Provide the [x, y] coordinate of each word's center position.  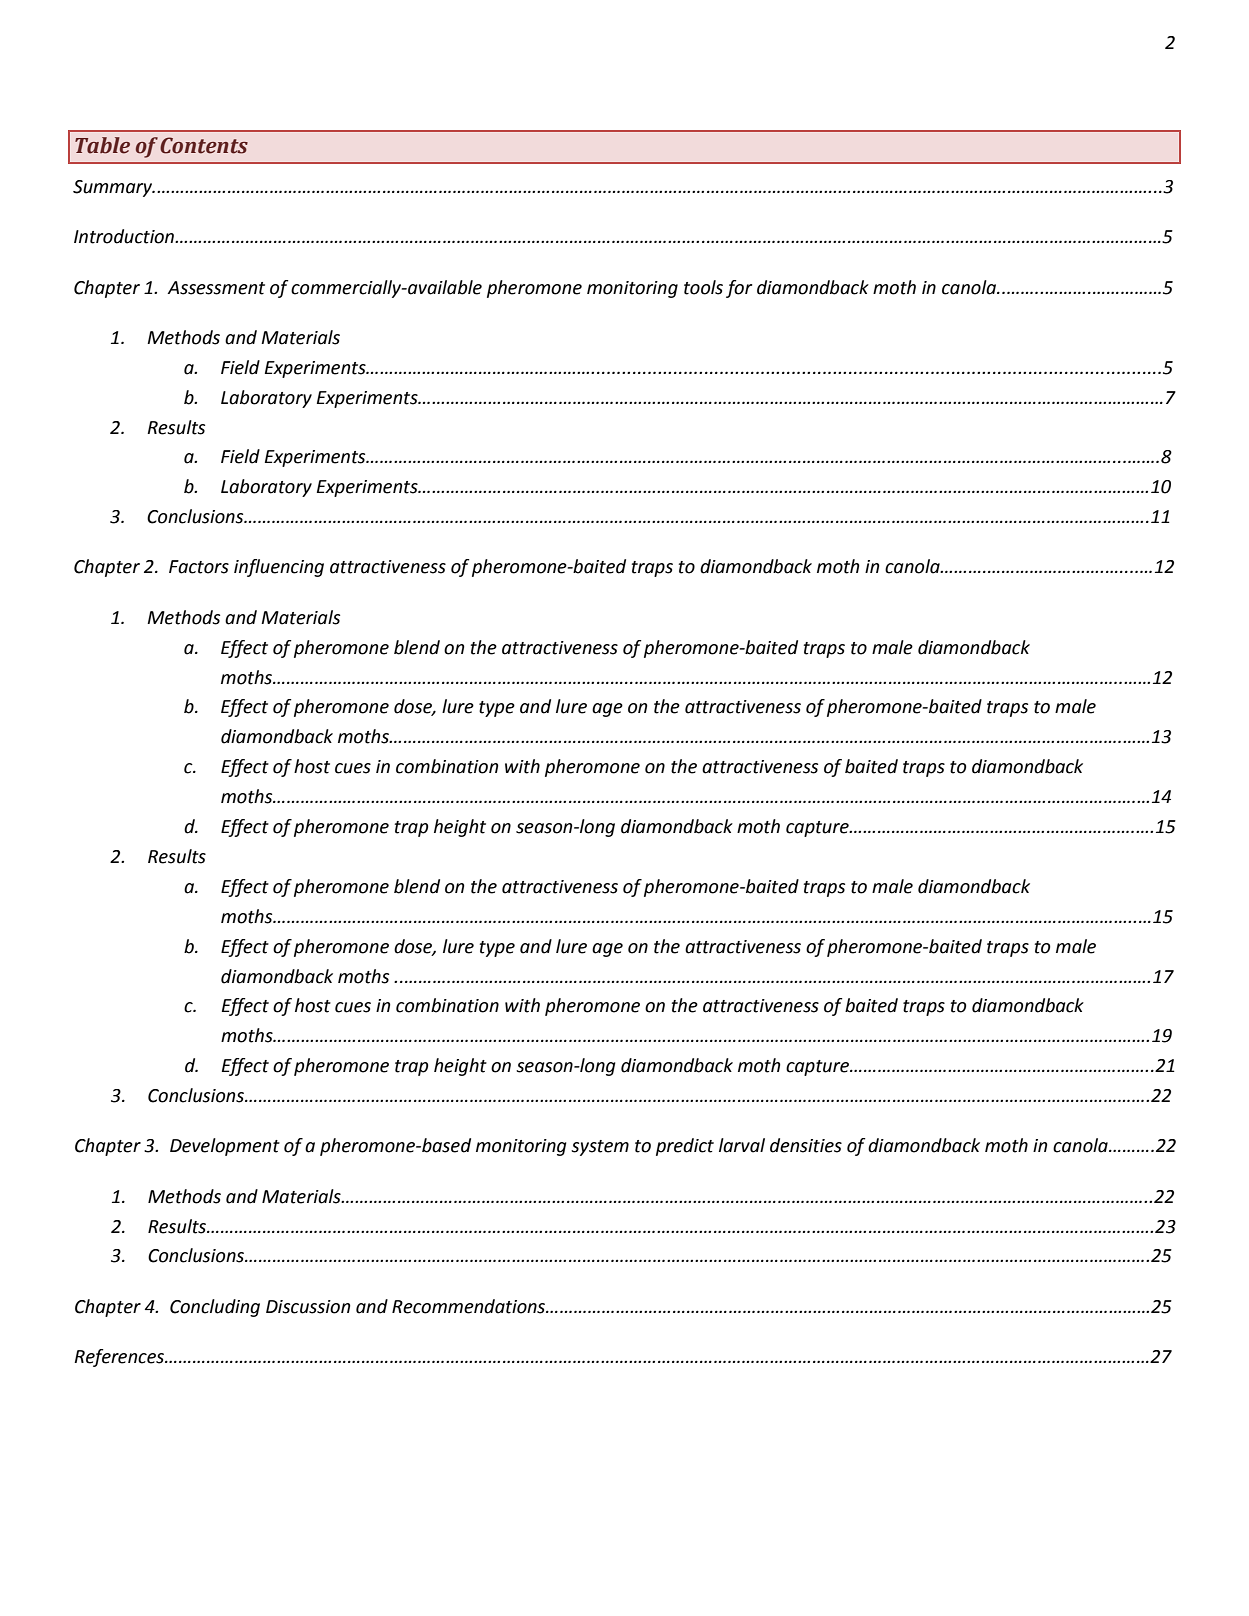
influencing [279, 568]
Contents [204, 145]
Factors [199, 567]
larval [742, 1145]
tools [703, 287]
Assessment [216, 288]
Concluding [215, 1308]
